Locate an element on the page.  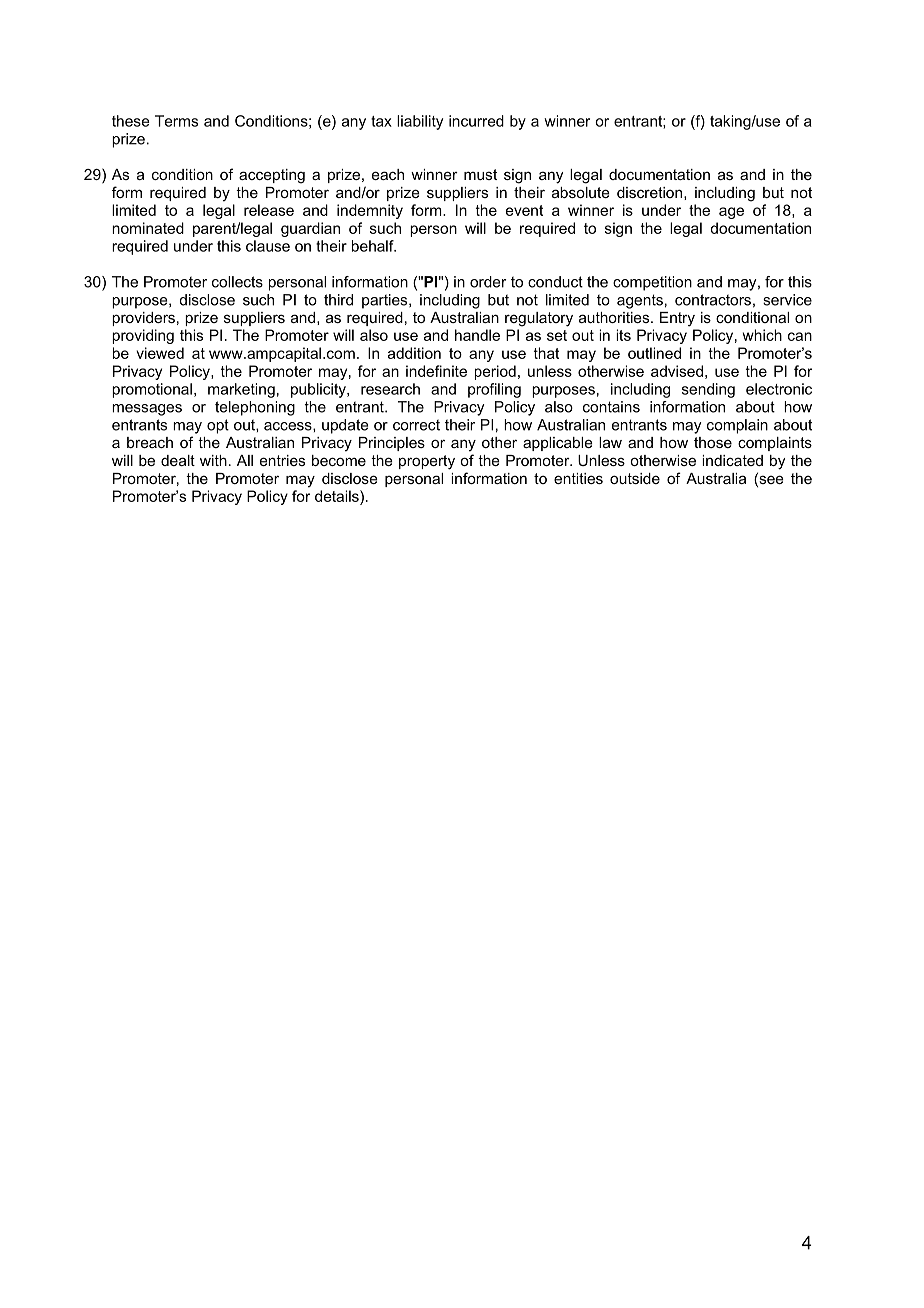
sending is located at coordinates (708, 390).
